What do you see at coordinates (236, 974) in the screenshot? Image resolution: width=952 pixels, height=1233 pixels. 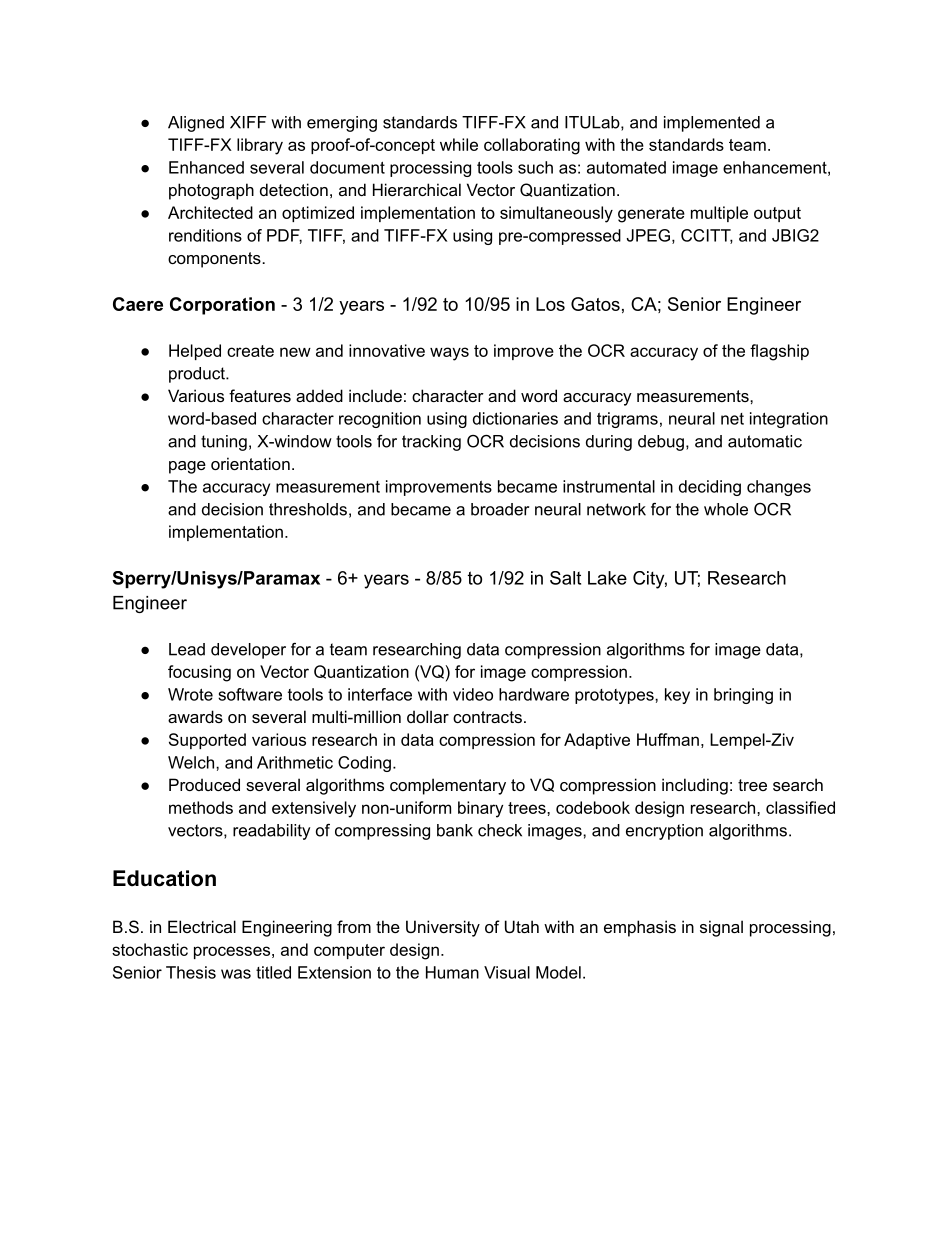 I see `was` at bounding box center [236, 974].
